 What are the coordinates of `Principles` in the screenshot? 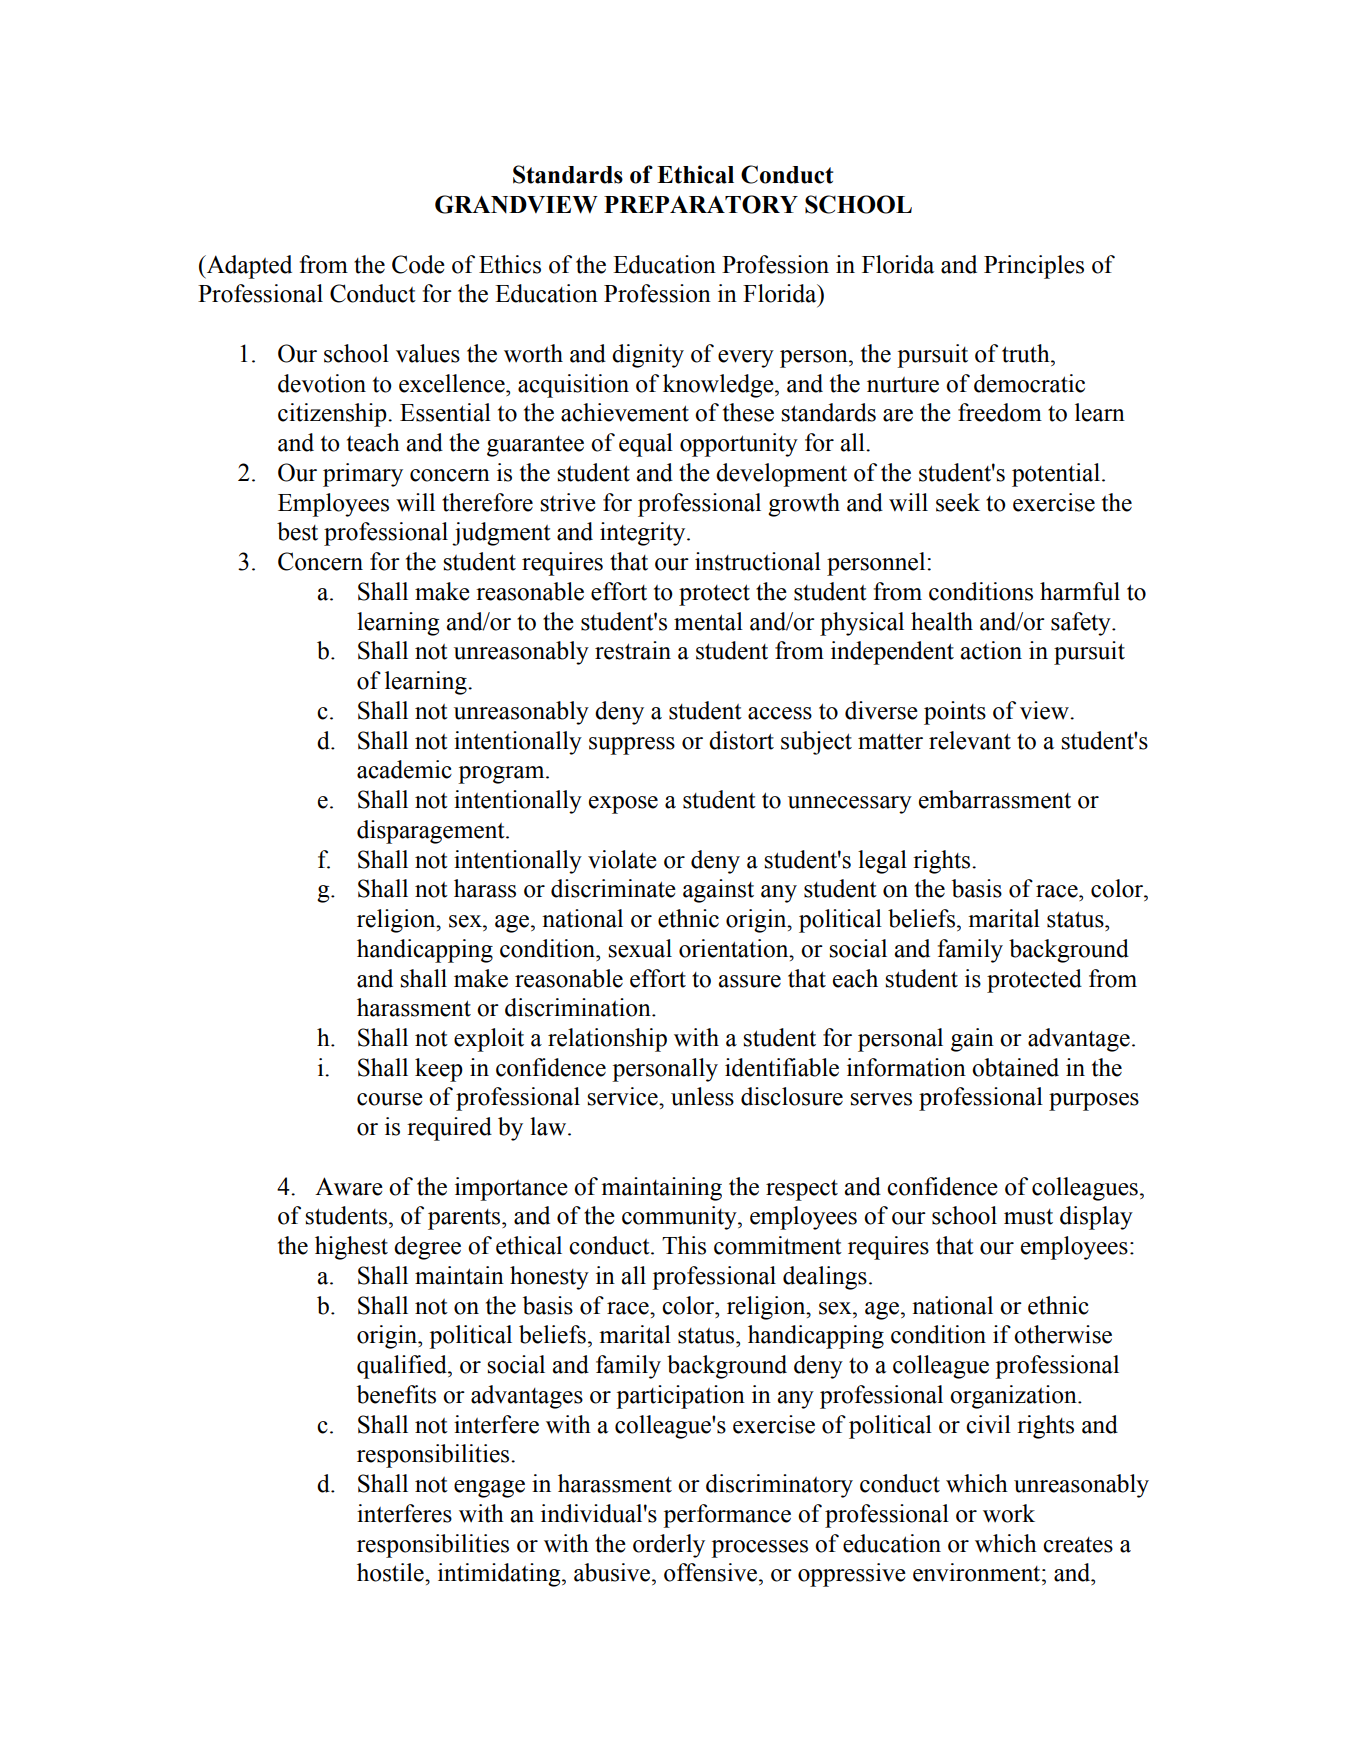 It's located at (1034, 267).
